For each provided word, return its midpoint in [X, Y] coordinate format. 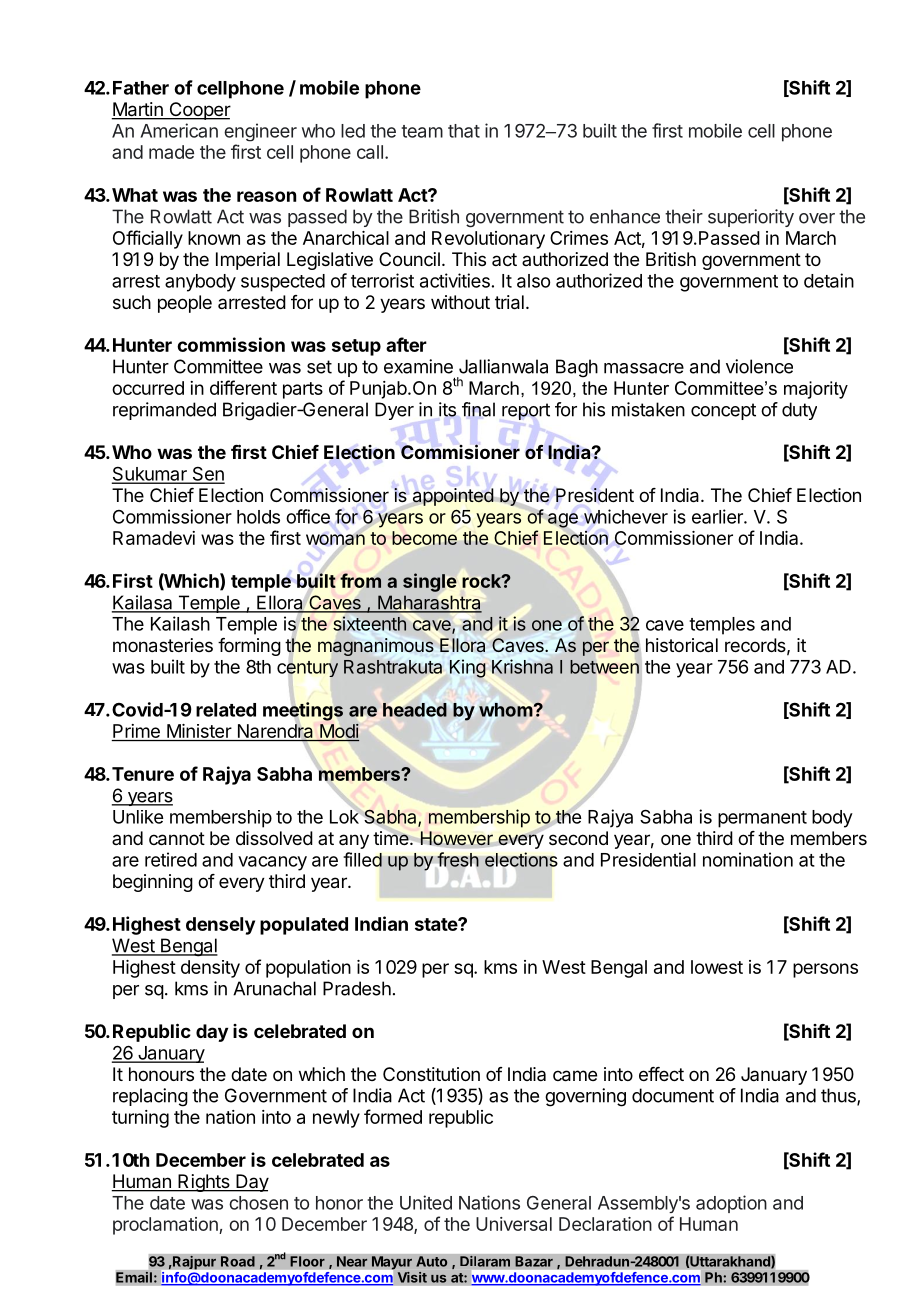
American [179, 130]
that [464, 131]
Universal [514, 1224]
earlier [718, 516]
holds [258, 517]
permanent [762, 819]
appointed [453, 497]
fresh [458, 859]
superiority [751, 218]
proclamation [166, 1226]
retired [171, 859]
